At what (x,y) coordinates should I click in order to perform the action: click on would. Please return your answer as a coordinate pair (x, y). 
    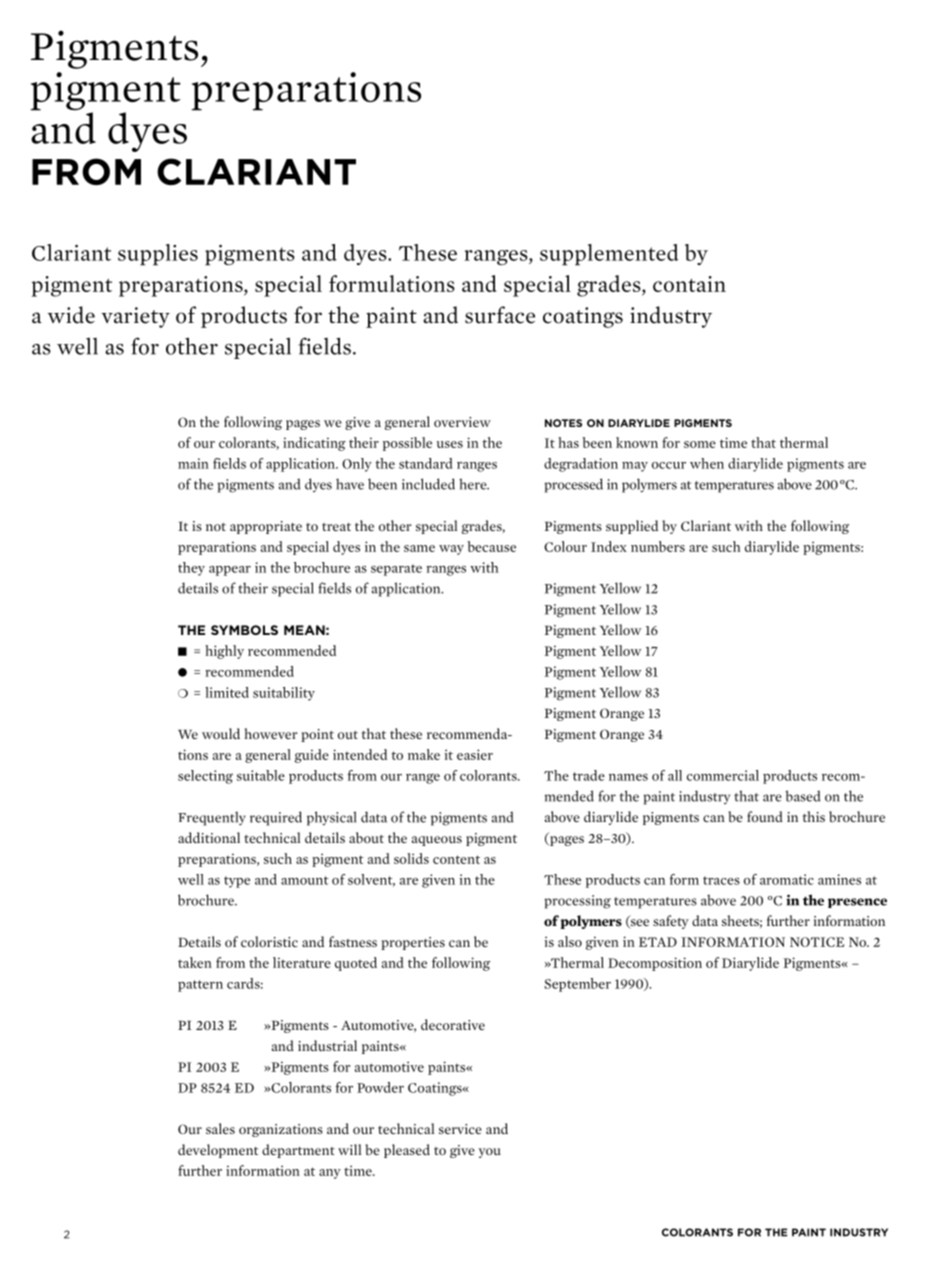
    Looking at the image, I should click on (221, 733).
